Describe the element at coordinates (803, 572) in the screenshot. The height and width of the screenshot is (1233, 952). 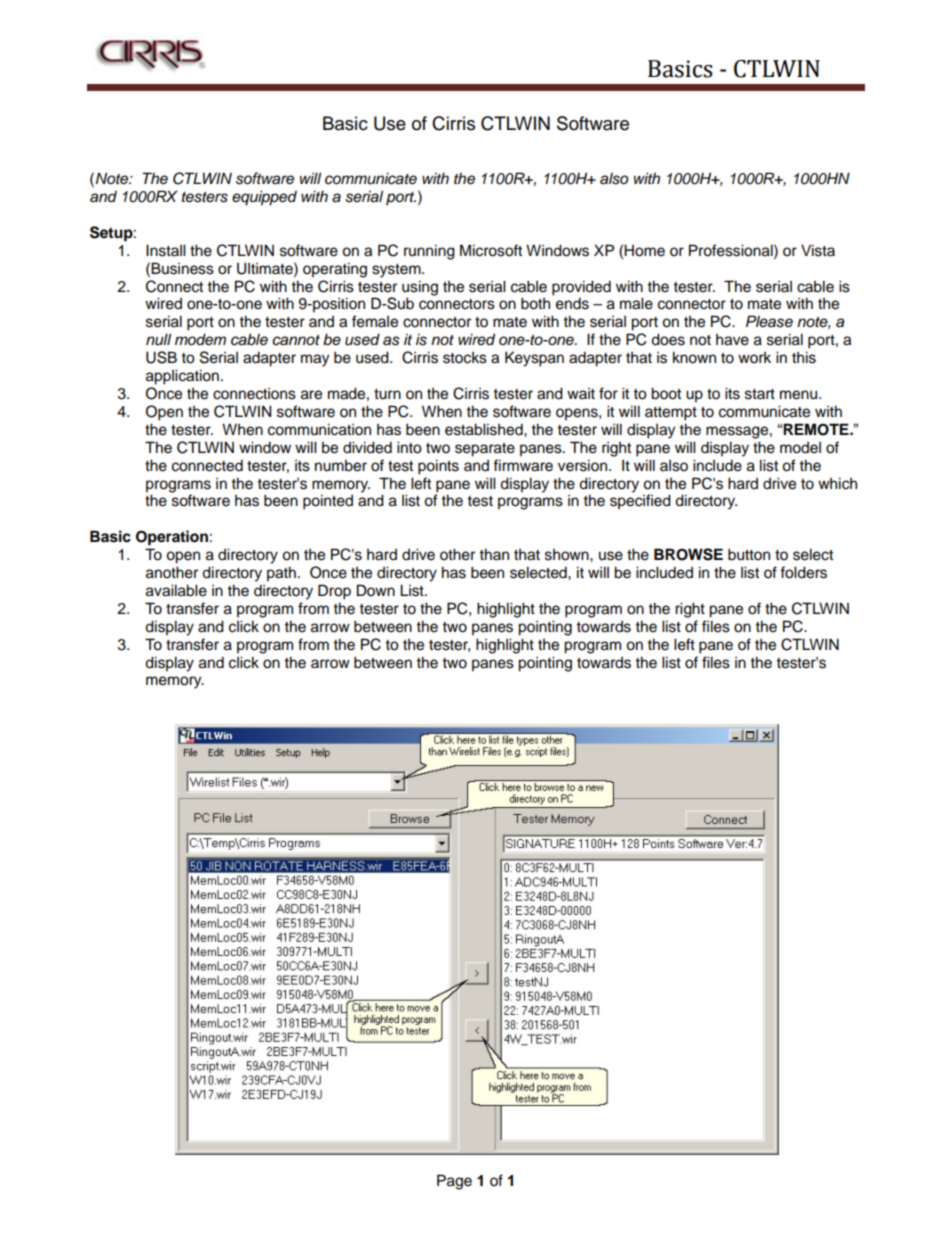
I see `folders` at that location.
